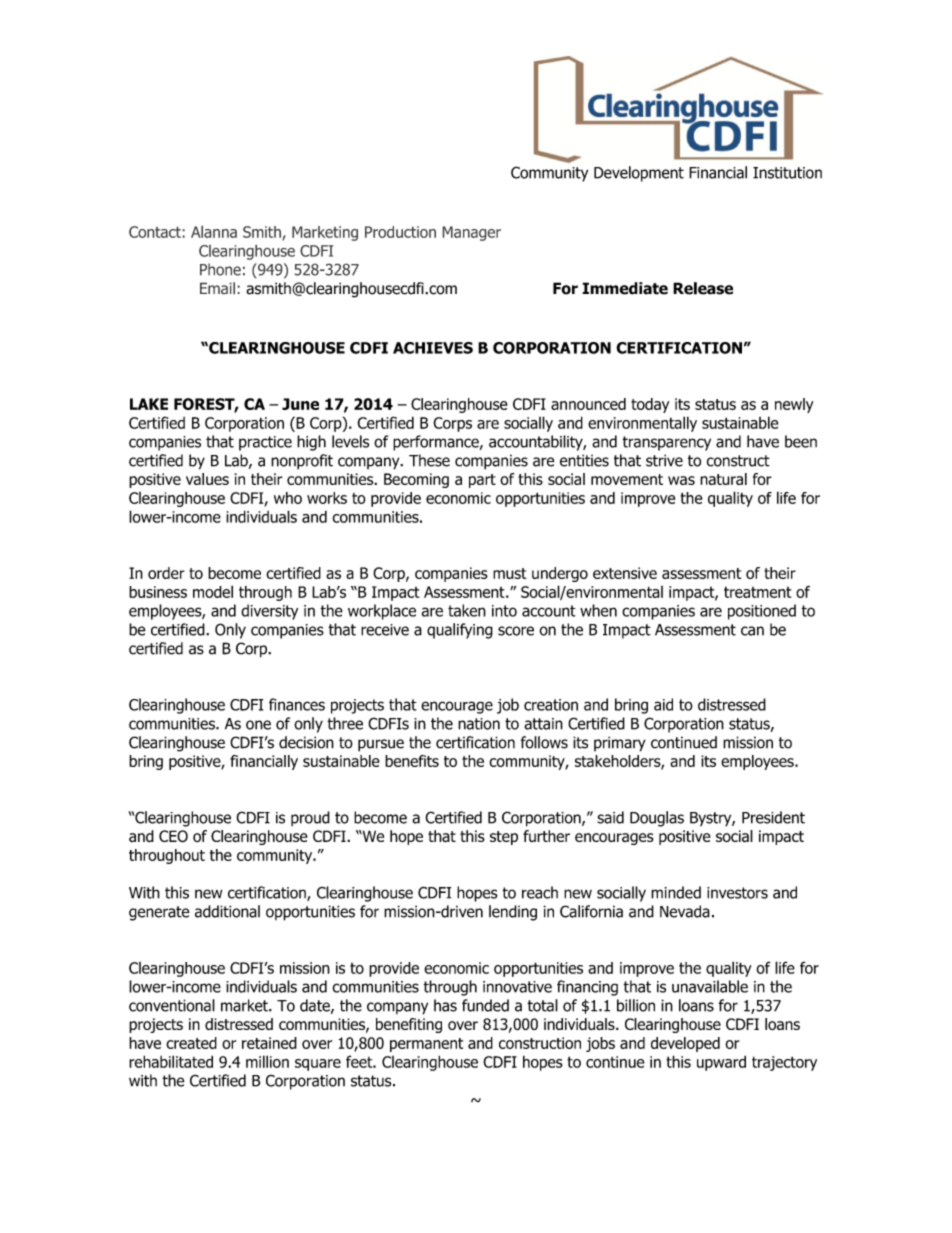  Describe the element at coordinates (214, 231) in the document. I see `Alanna` at that location.
